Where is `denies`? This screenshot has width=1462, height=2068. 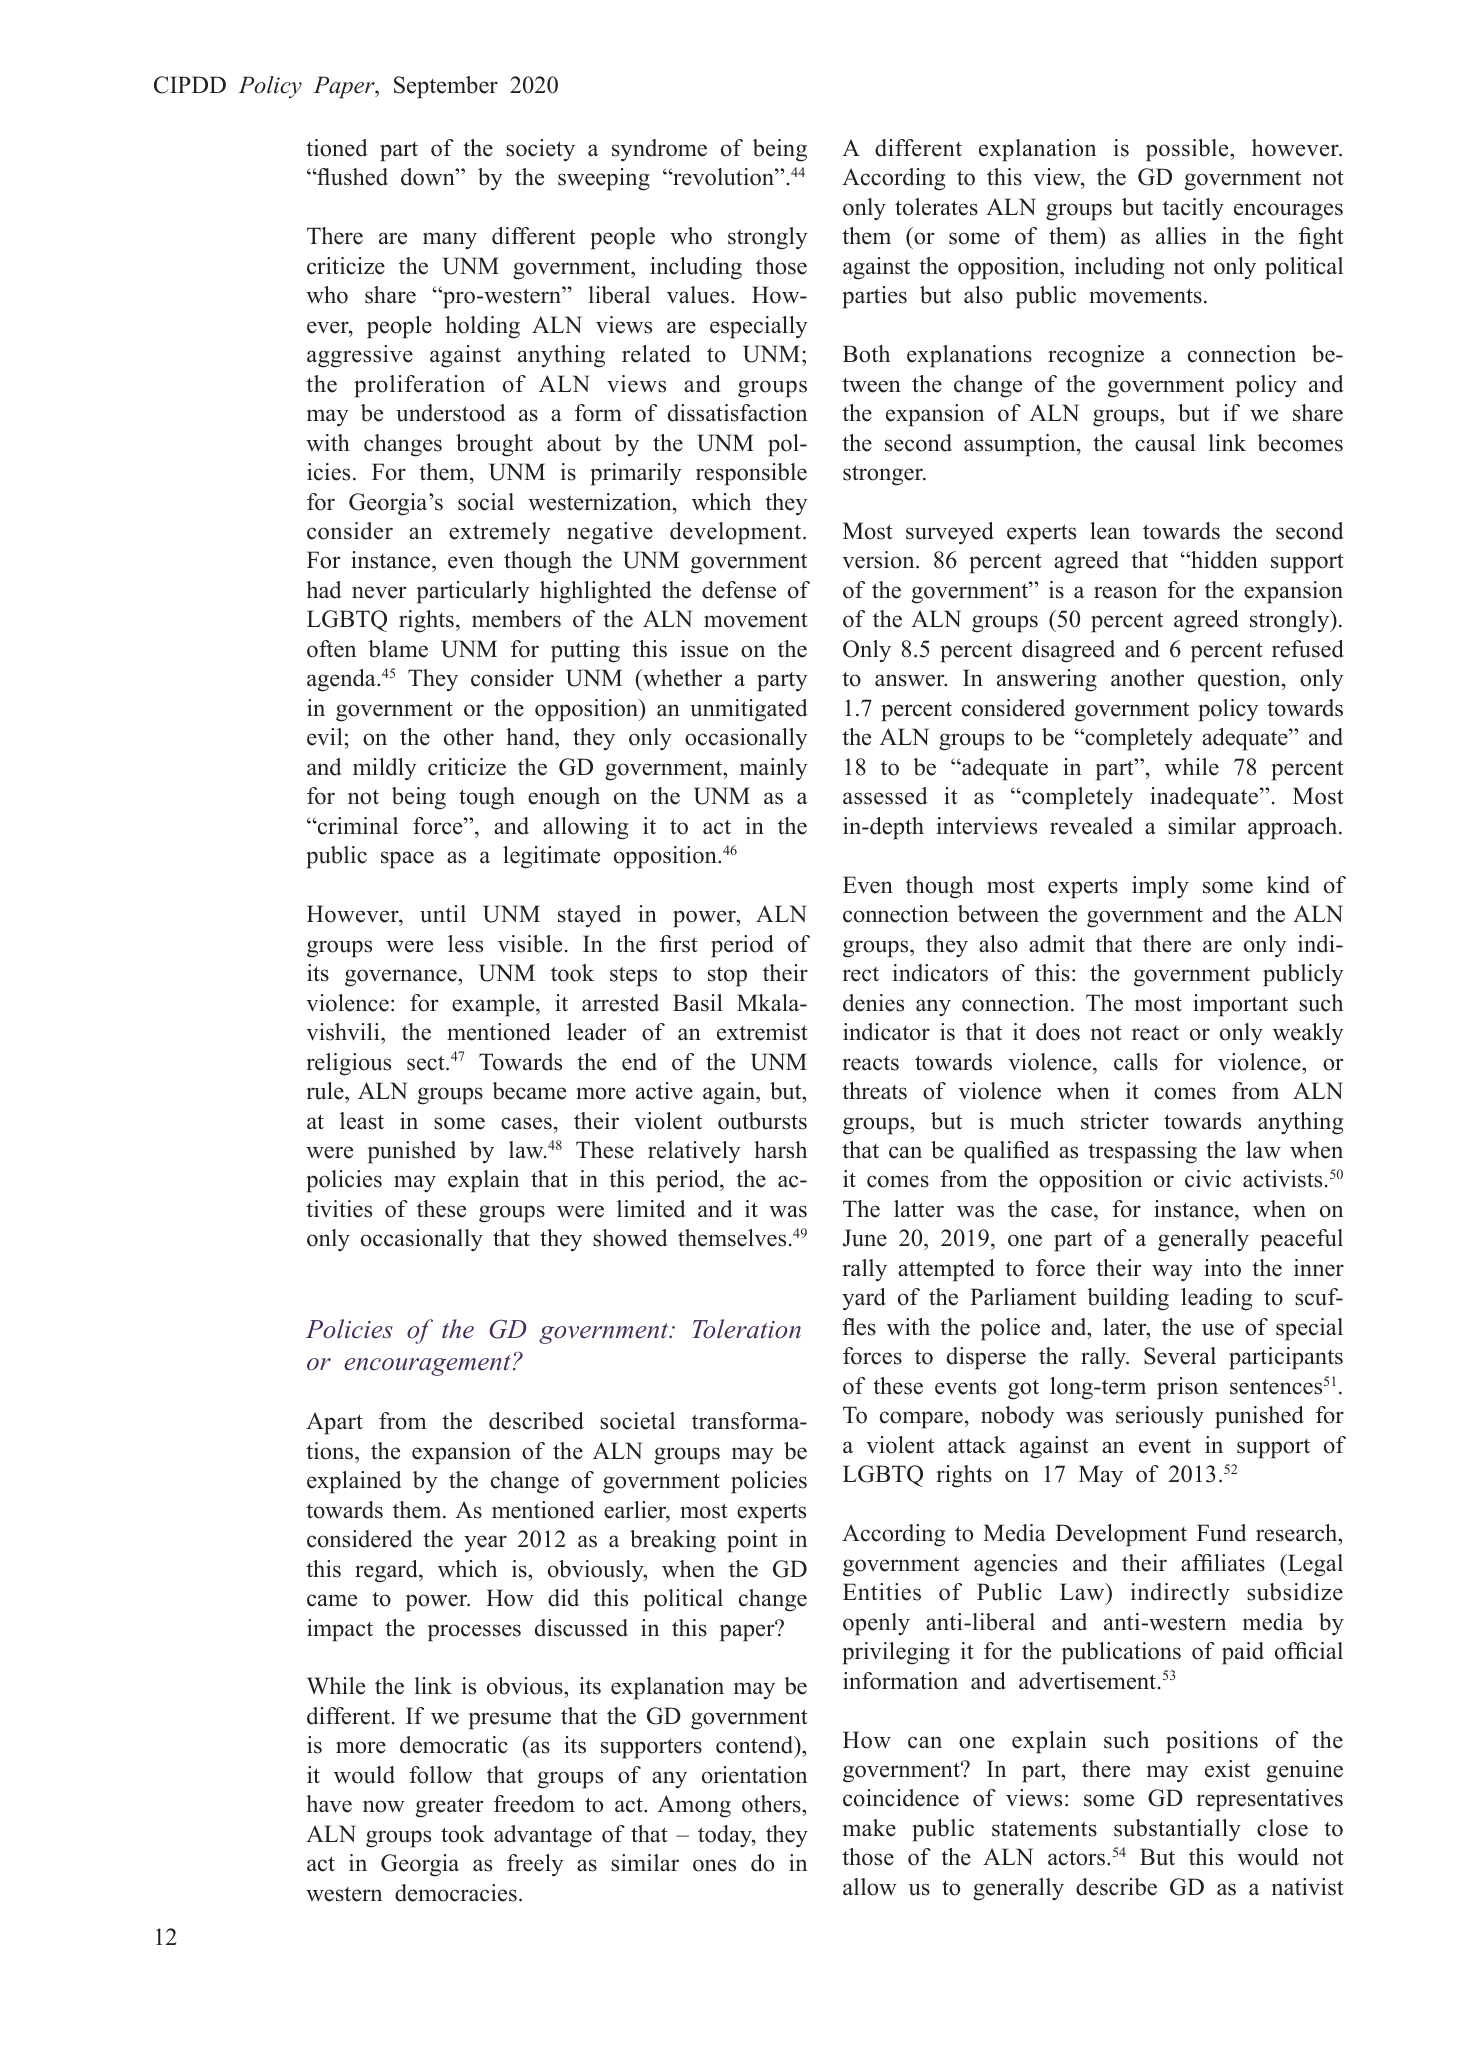
denies is located at coordinates (873, 1003).
